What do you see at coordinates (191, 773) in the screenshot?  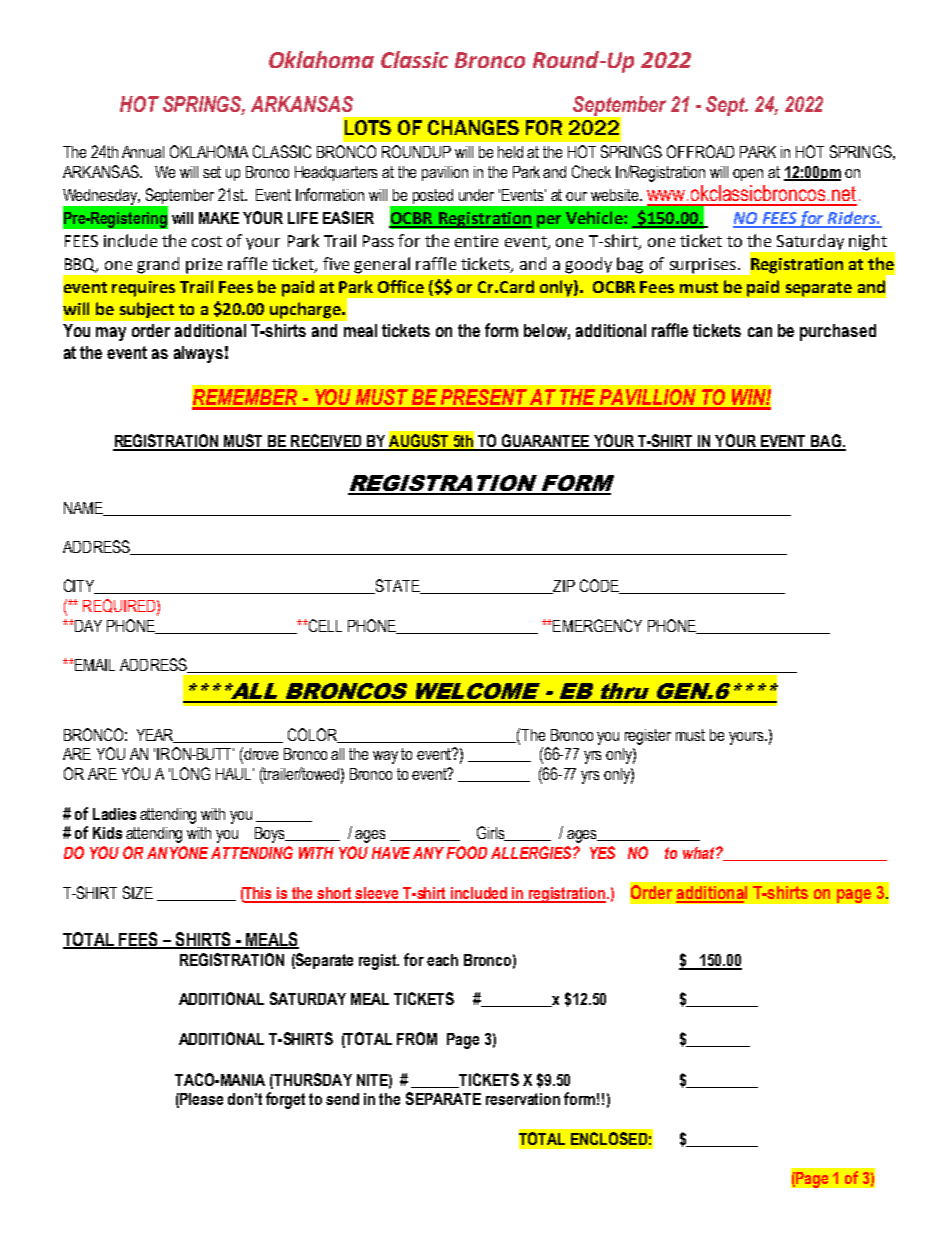 I see `LONG` at bounding box center [191, 773].
